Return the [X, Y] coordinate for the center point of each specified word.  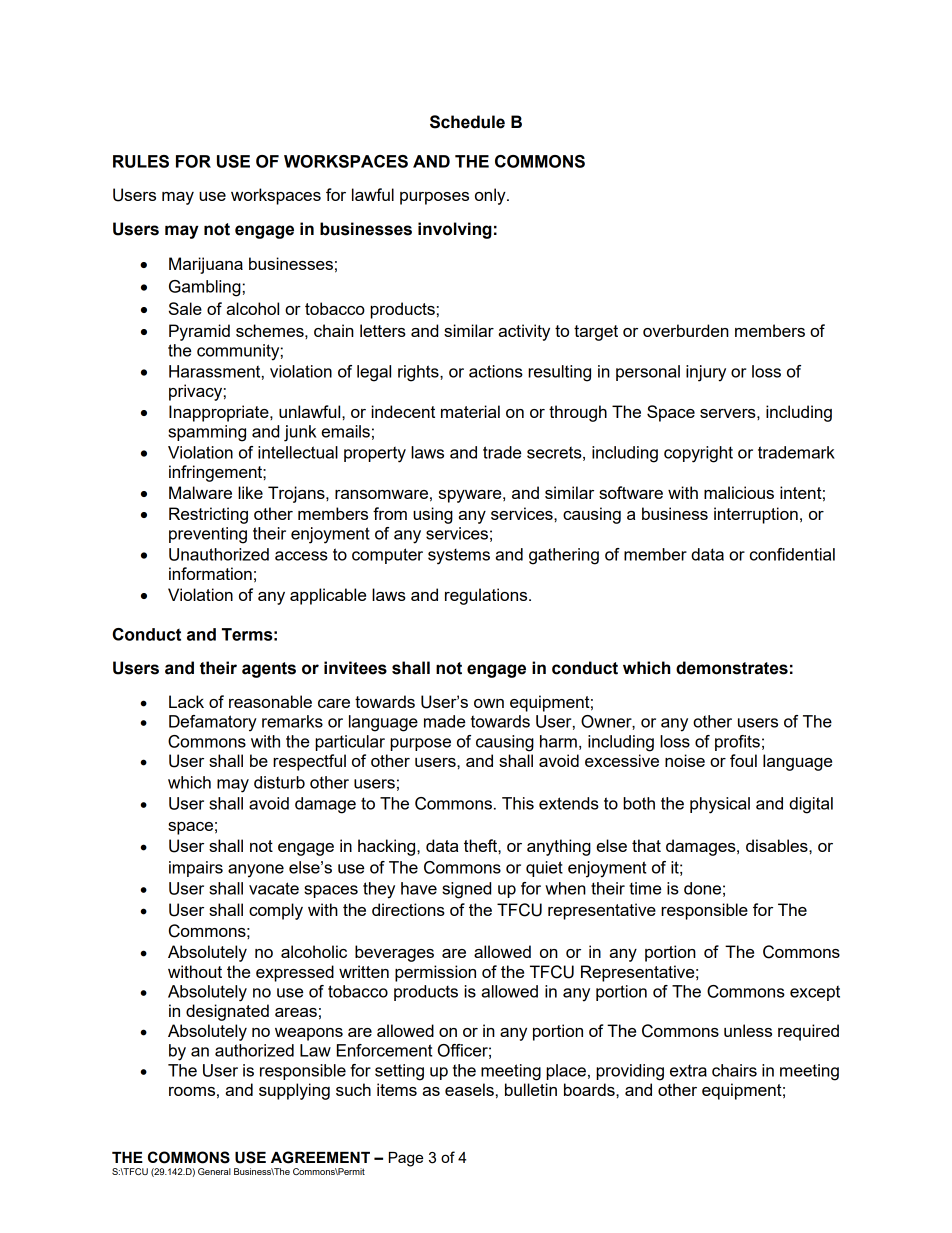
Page [406, 1159]
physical [720, 805]
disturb [279, 782]
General [214, 1171]
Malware [200, 492]
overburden [686, 330]
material [470, 411]
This [518, 803]
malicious [739, 492]
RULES [141, 161]
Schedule [467, 122]
